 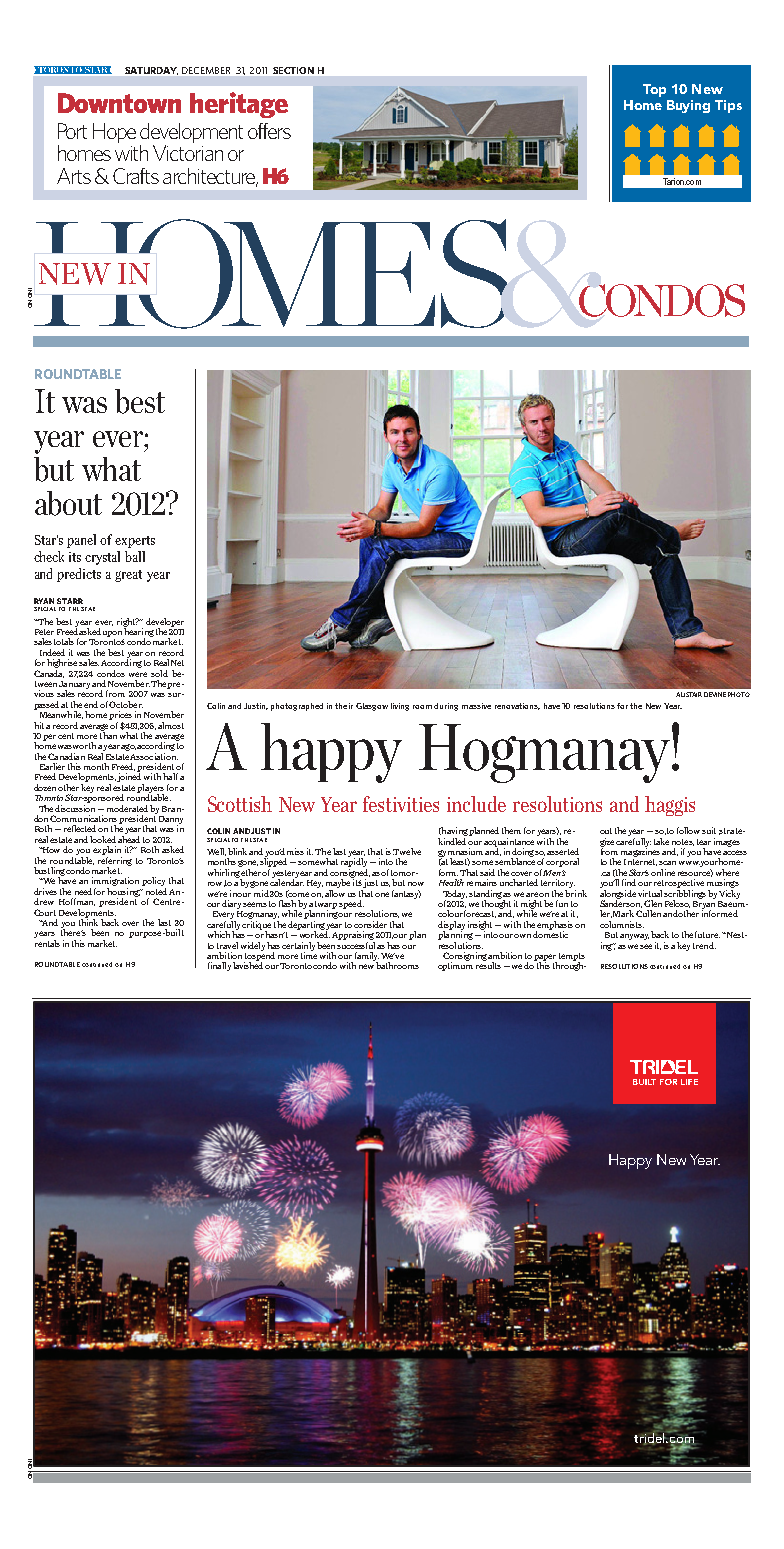 What do you see at coordinates (689, 694) in the screenshot?
I see `ALISTAIR` at bounding box center [689, 694].
